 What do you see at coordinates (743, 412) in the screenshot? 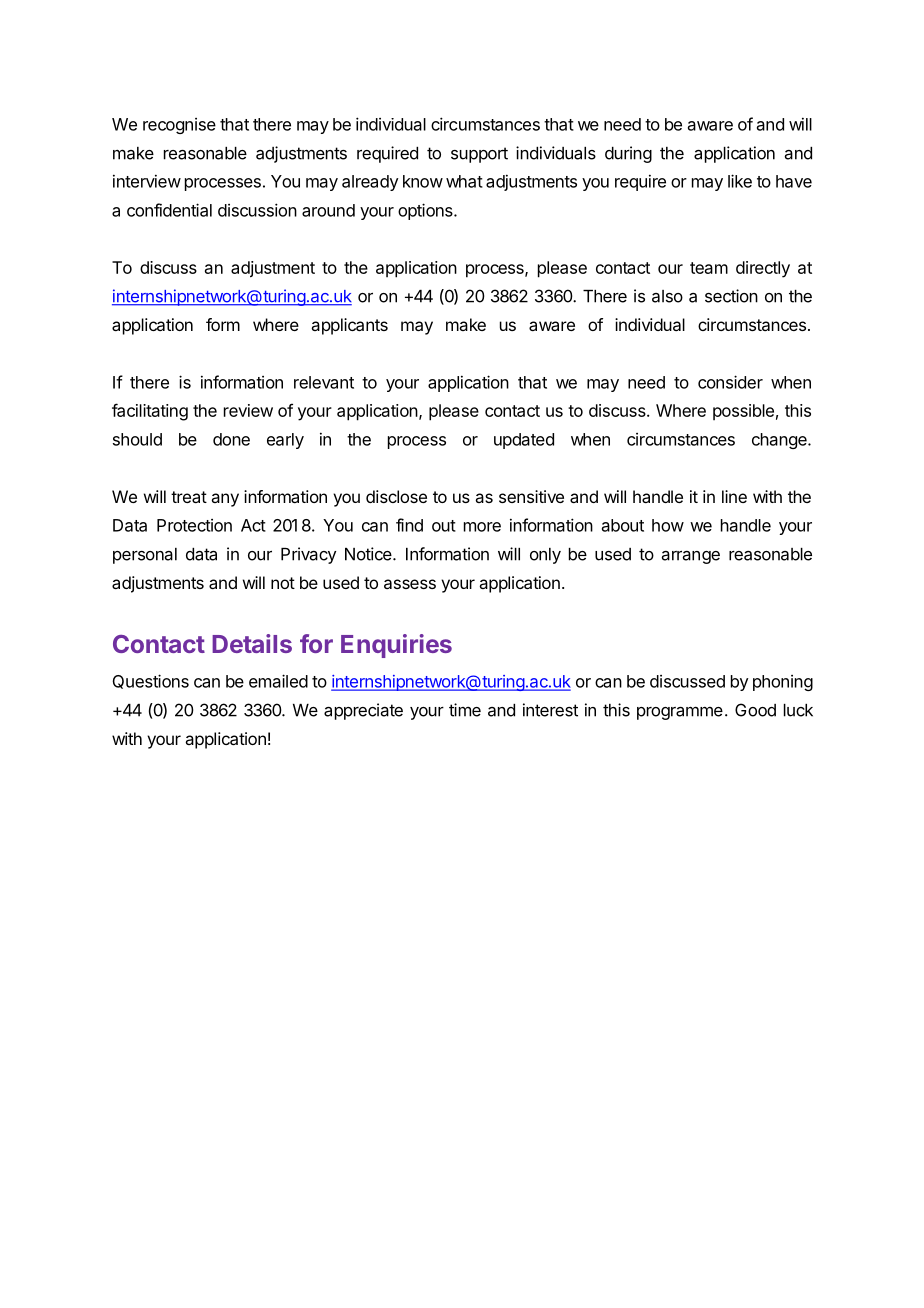
I see `possible` at bounding box center [743, 412].
